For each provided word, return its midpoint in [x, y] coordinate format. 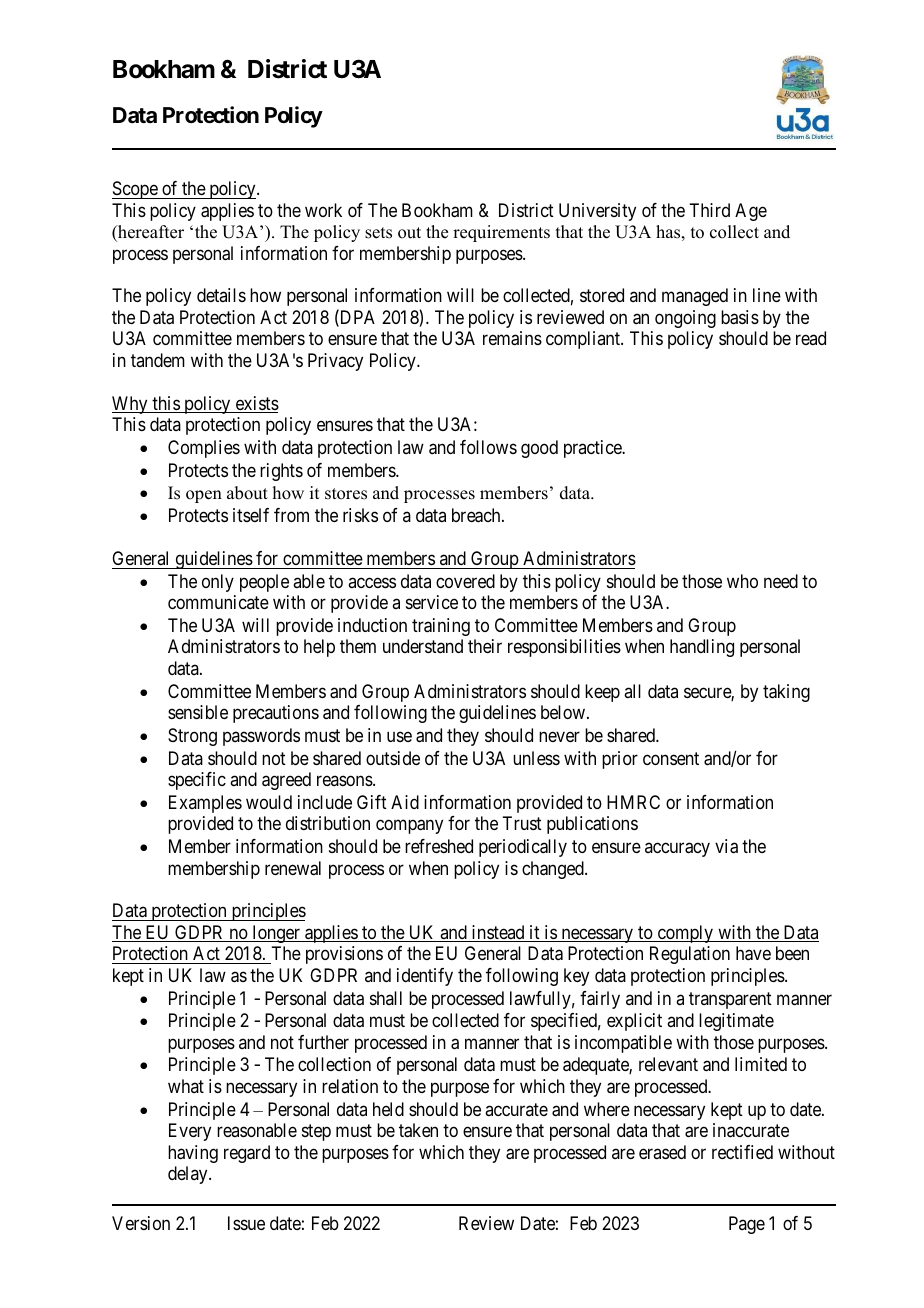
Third [709, 210]
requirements [501, 233]
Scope [135, 190]
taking [786, 693]
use [399, 736]
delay [189, 1175]
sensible [198, 712]
